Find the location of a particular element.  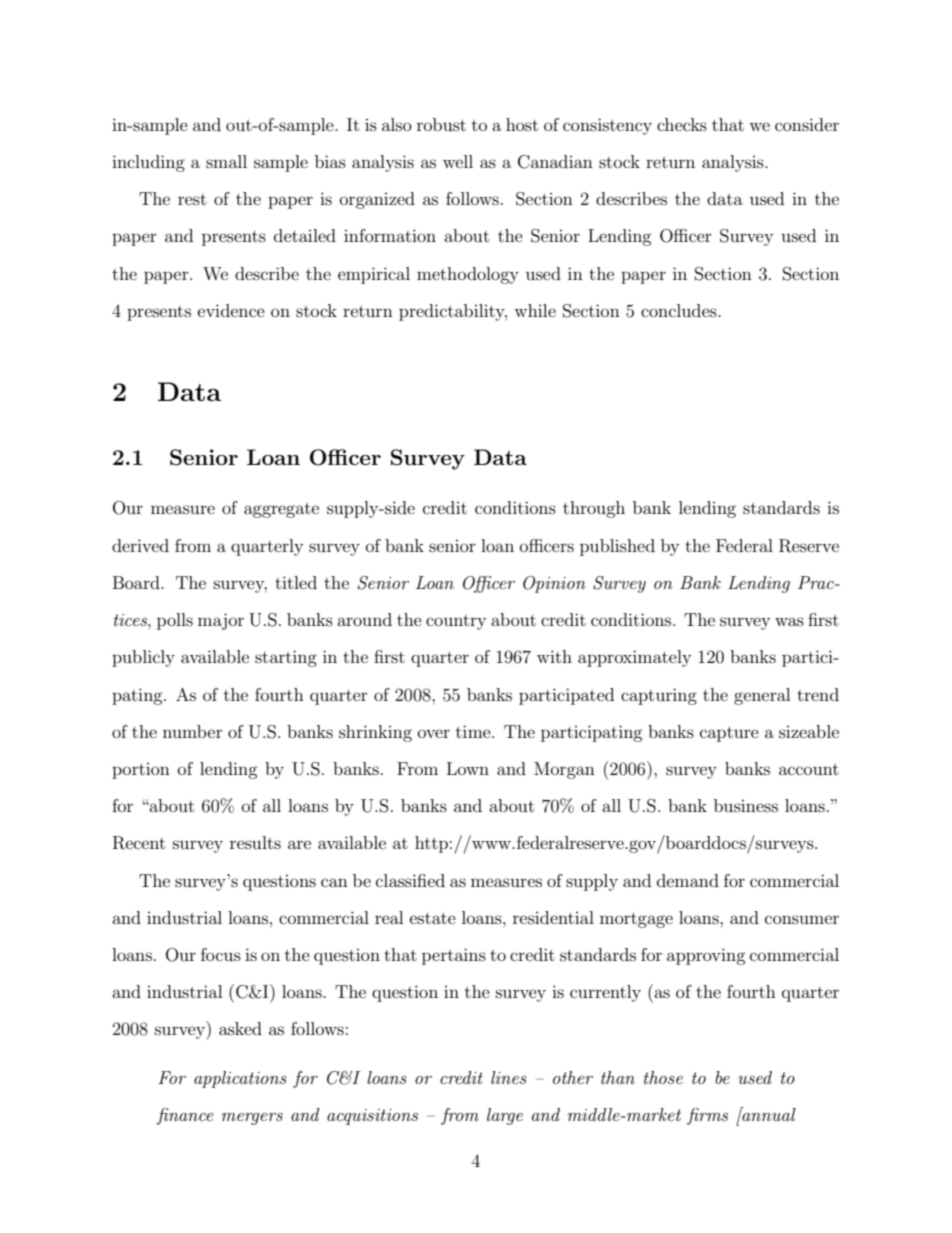

well is located at coordinates (458, 161).
